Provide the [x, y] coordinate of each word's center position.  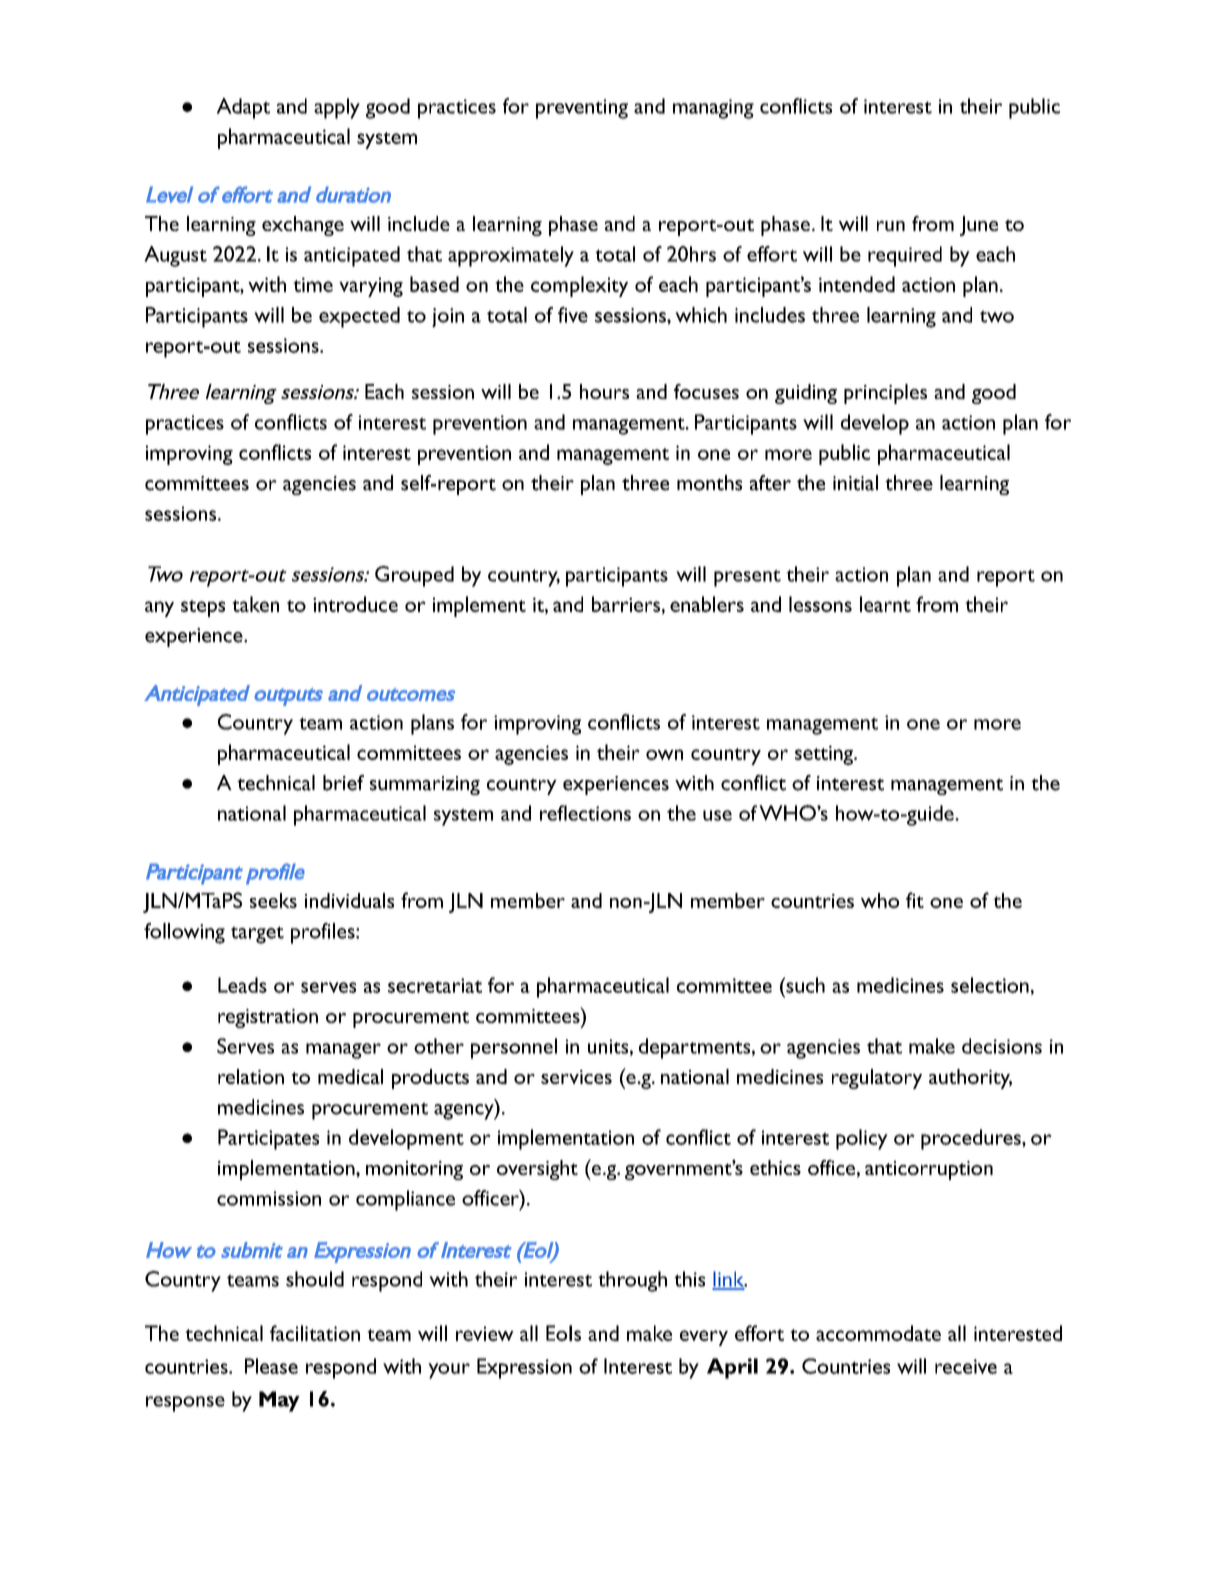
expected [359, 317]
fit [915, 900]
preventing [582, 109]
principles [885, 394]
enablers [707, 604]
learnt [885, 604]
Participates [268, 1139]
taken [255, 604]
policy [862, 1139]
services [576, 1077]
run [891, 226]
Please [271, 1366]
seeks [273, 900]
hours [604, 391]
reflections [585, 813]
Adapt [243, 108]
